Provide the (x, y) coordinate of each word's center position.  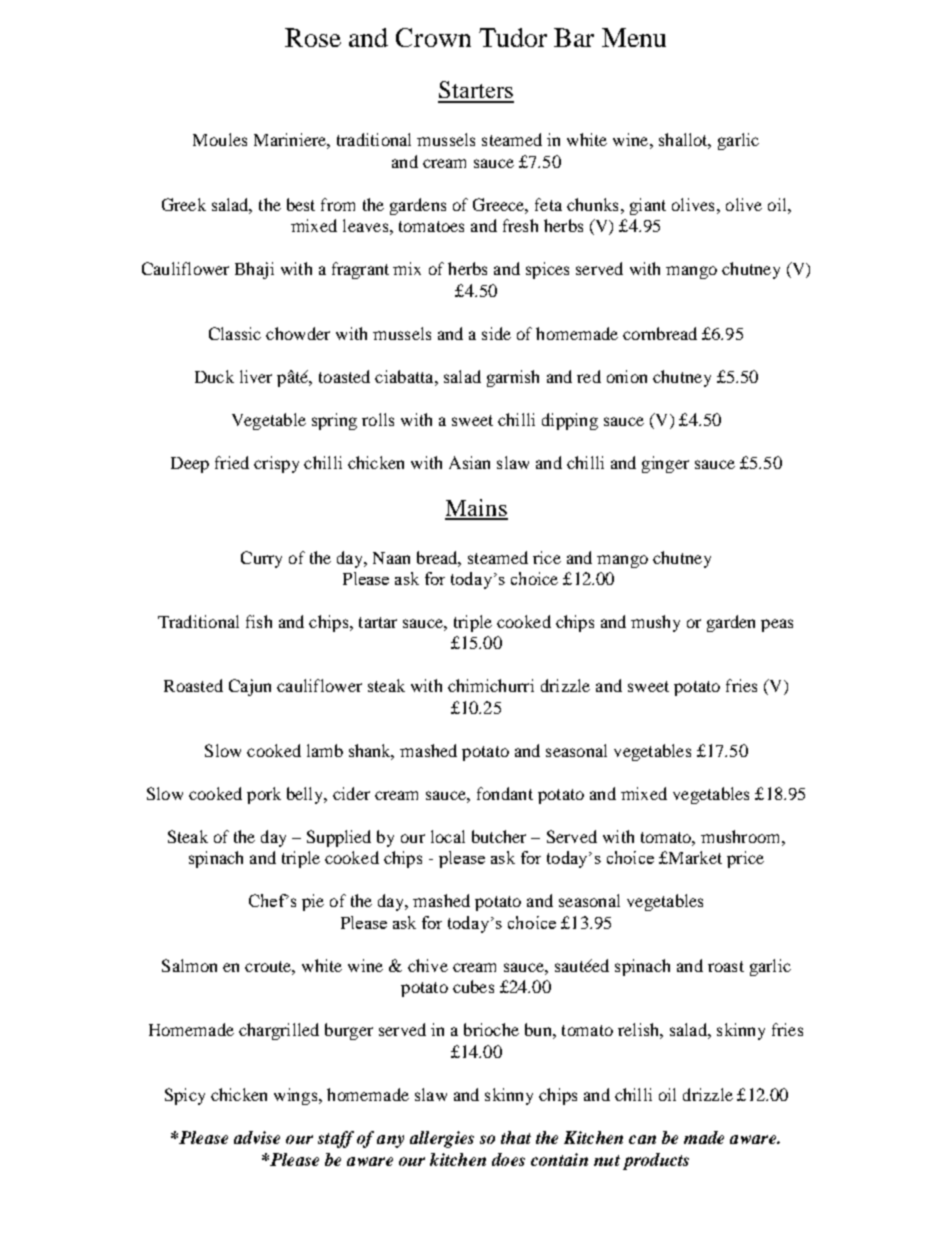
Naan (391, 558)
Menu (634, 37)
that (516, 1137)
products (656, 1161)
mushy (655, 623)
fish (259, 621)
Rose (313, 37)
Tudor (513, 37)
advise (257, 1137)
